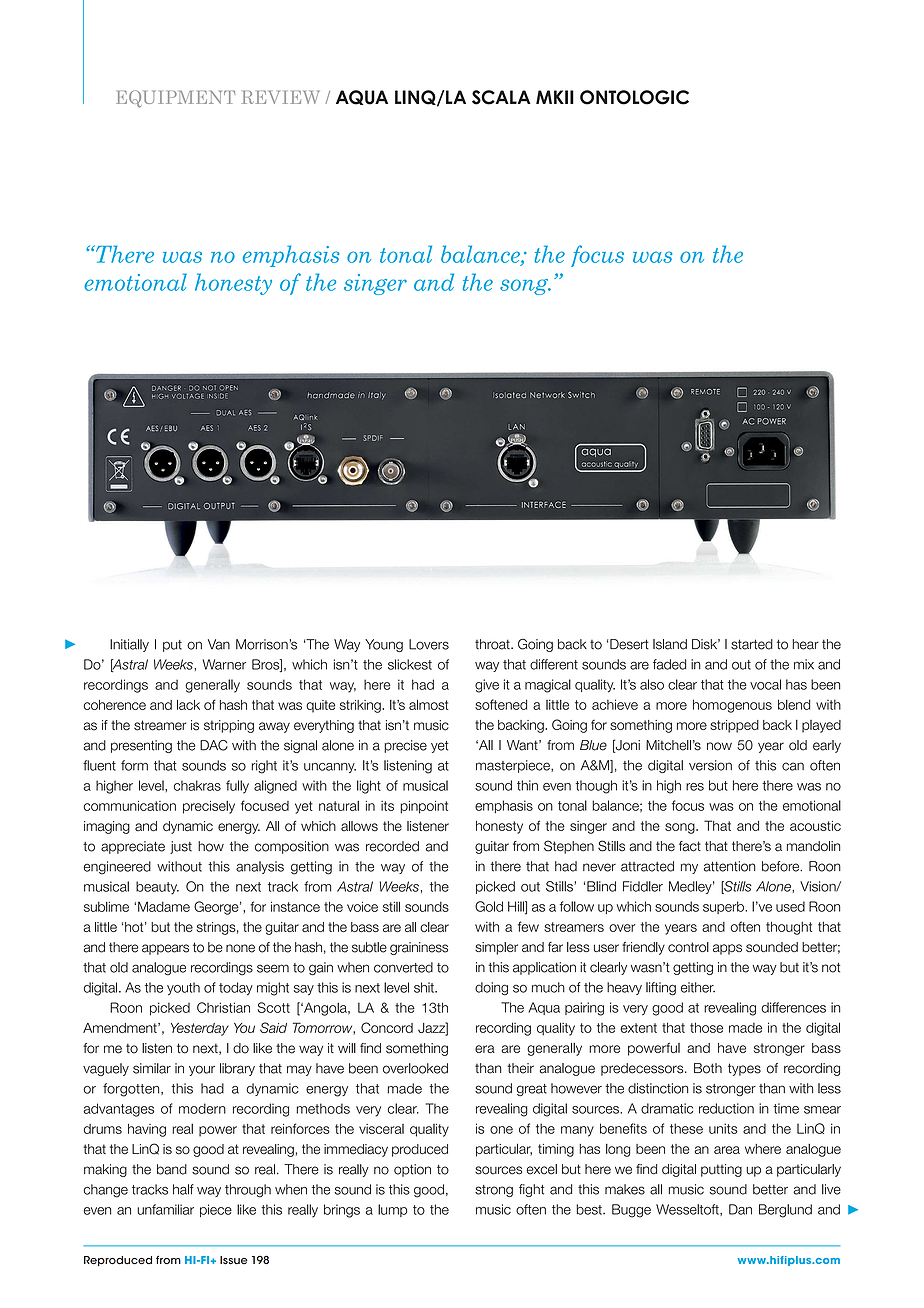  What do you see at coordinates (188, 704) in the screenshot?
I see `lack` at bounding box center [188, 704].
